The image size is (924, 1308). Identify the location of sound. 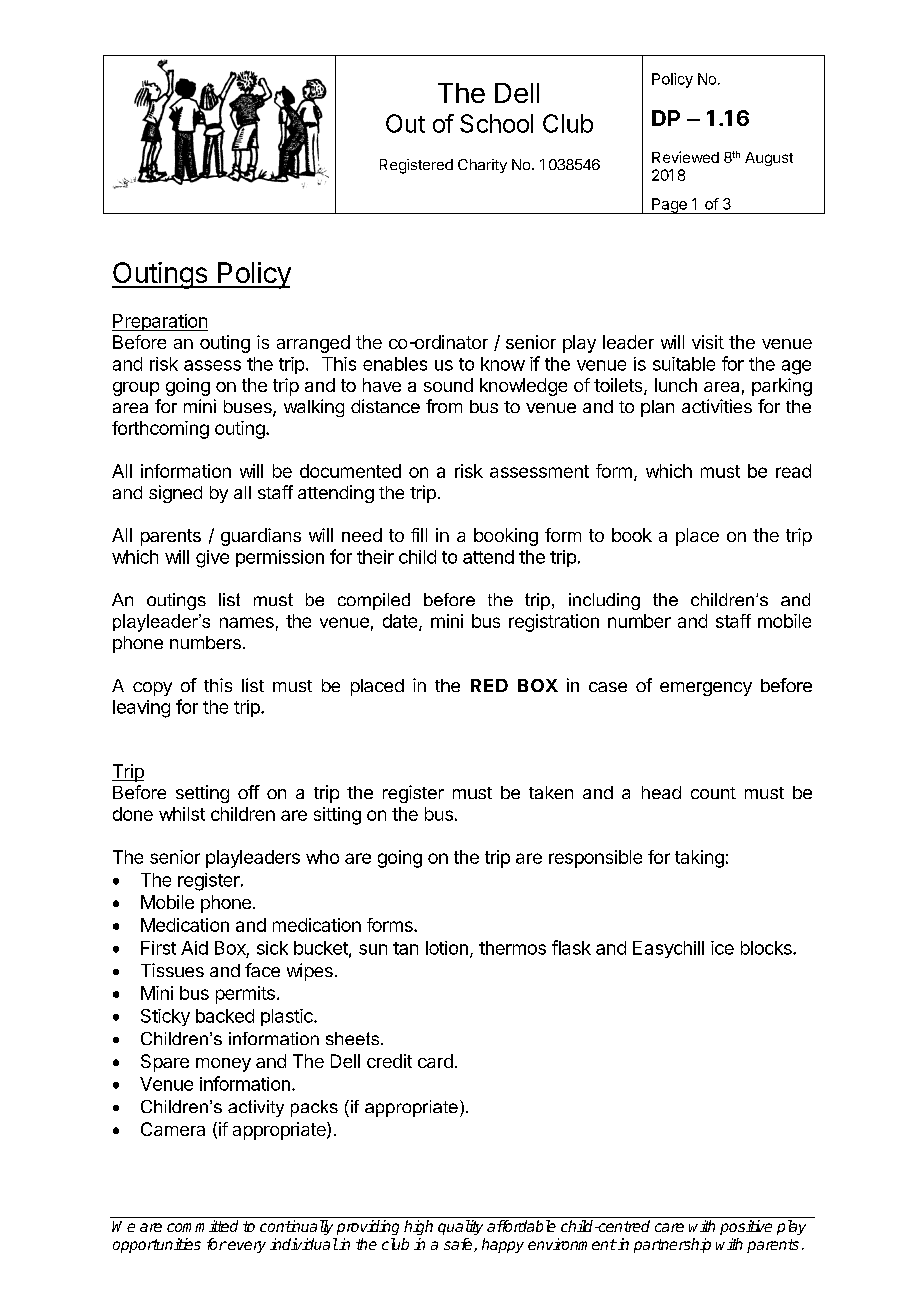
(448, 385).
